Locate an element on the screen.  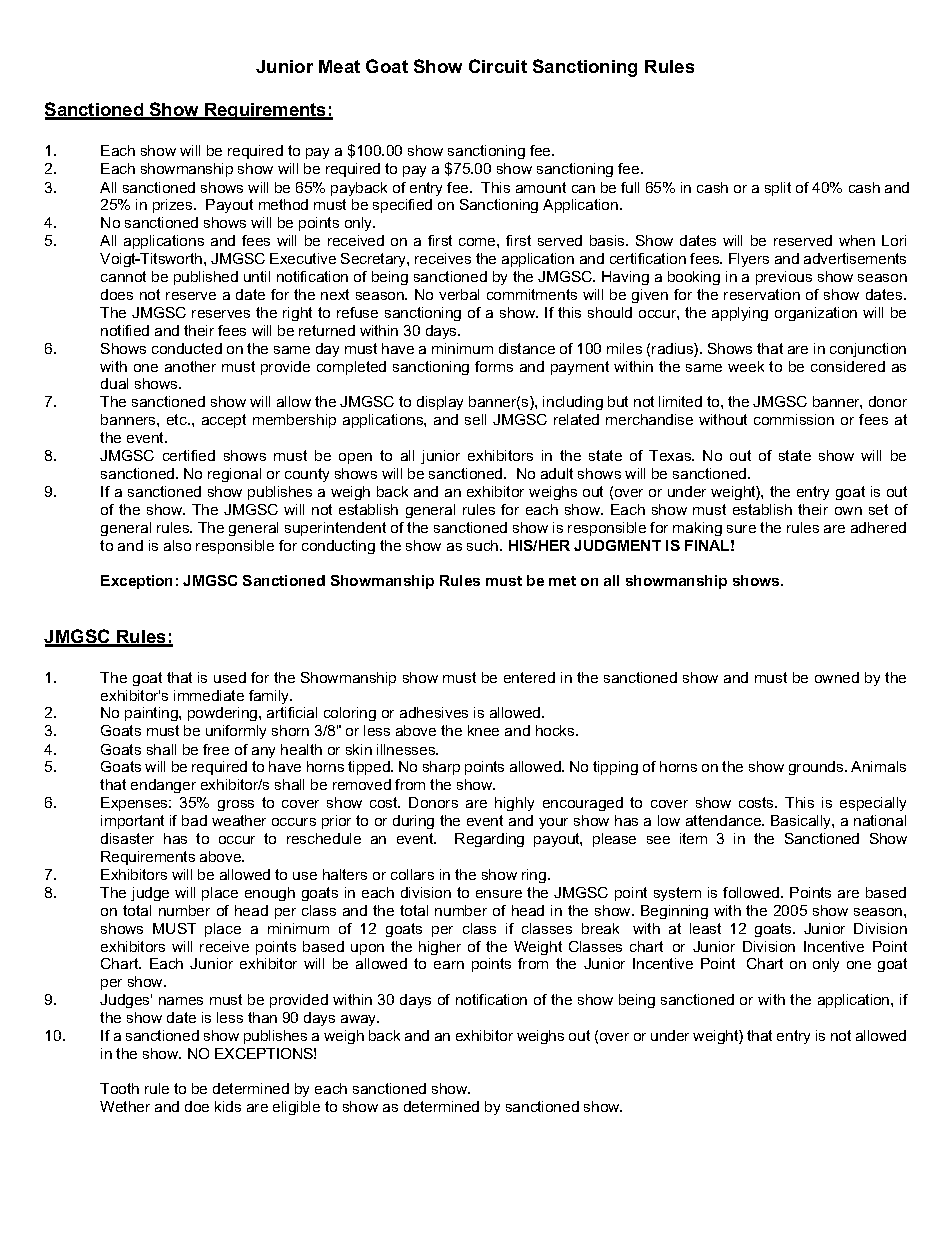
accept is located at coordinates (224, 421).
